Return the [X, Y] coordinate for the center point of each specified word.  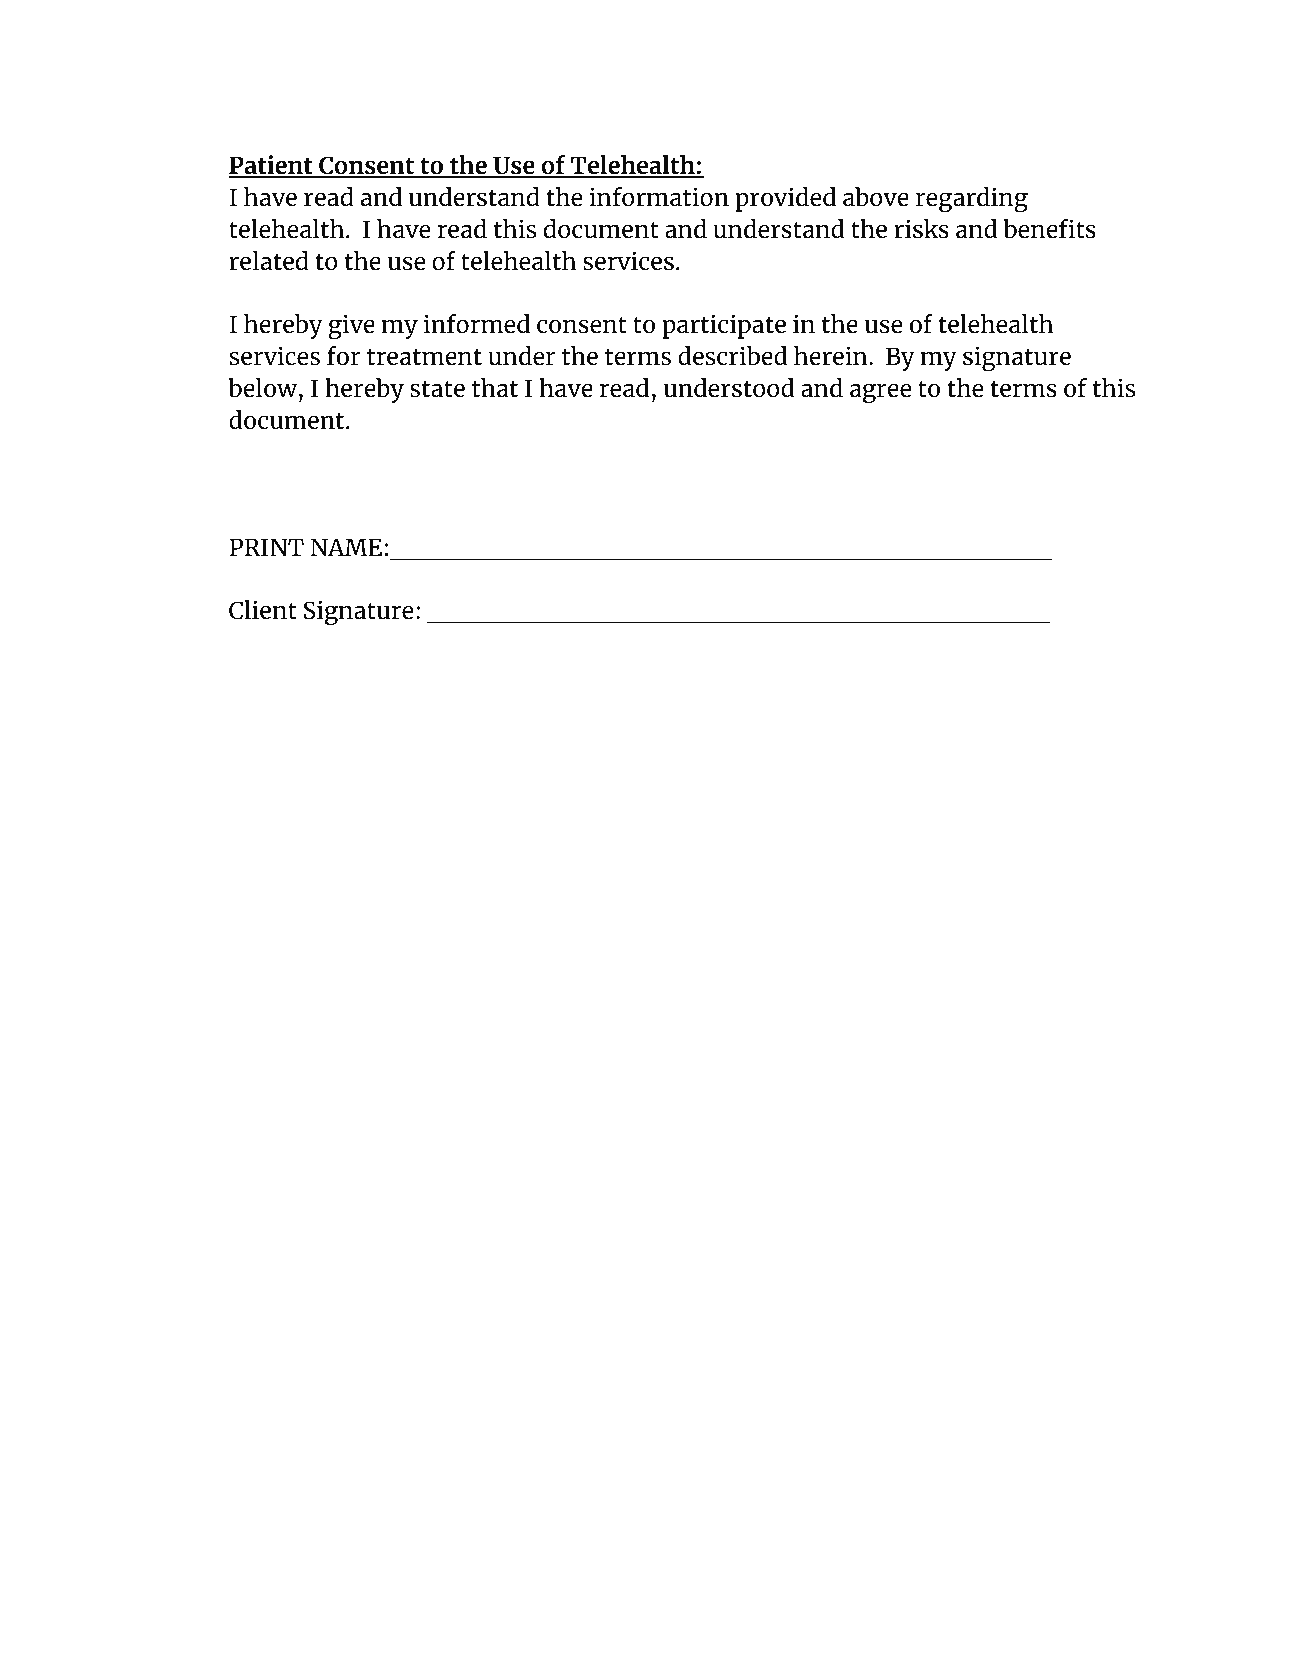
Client [263, 610]
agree [880, 393]
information [659, 196]
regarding [972, 200]
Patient [272, 166]
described [732, 356]
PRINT [266, 547]
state [437, 389]
